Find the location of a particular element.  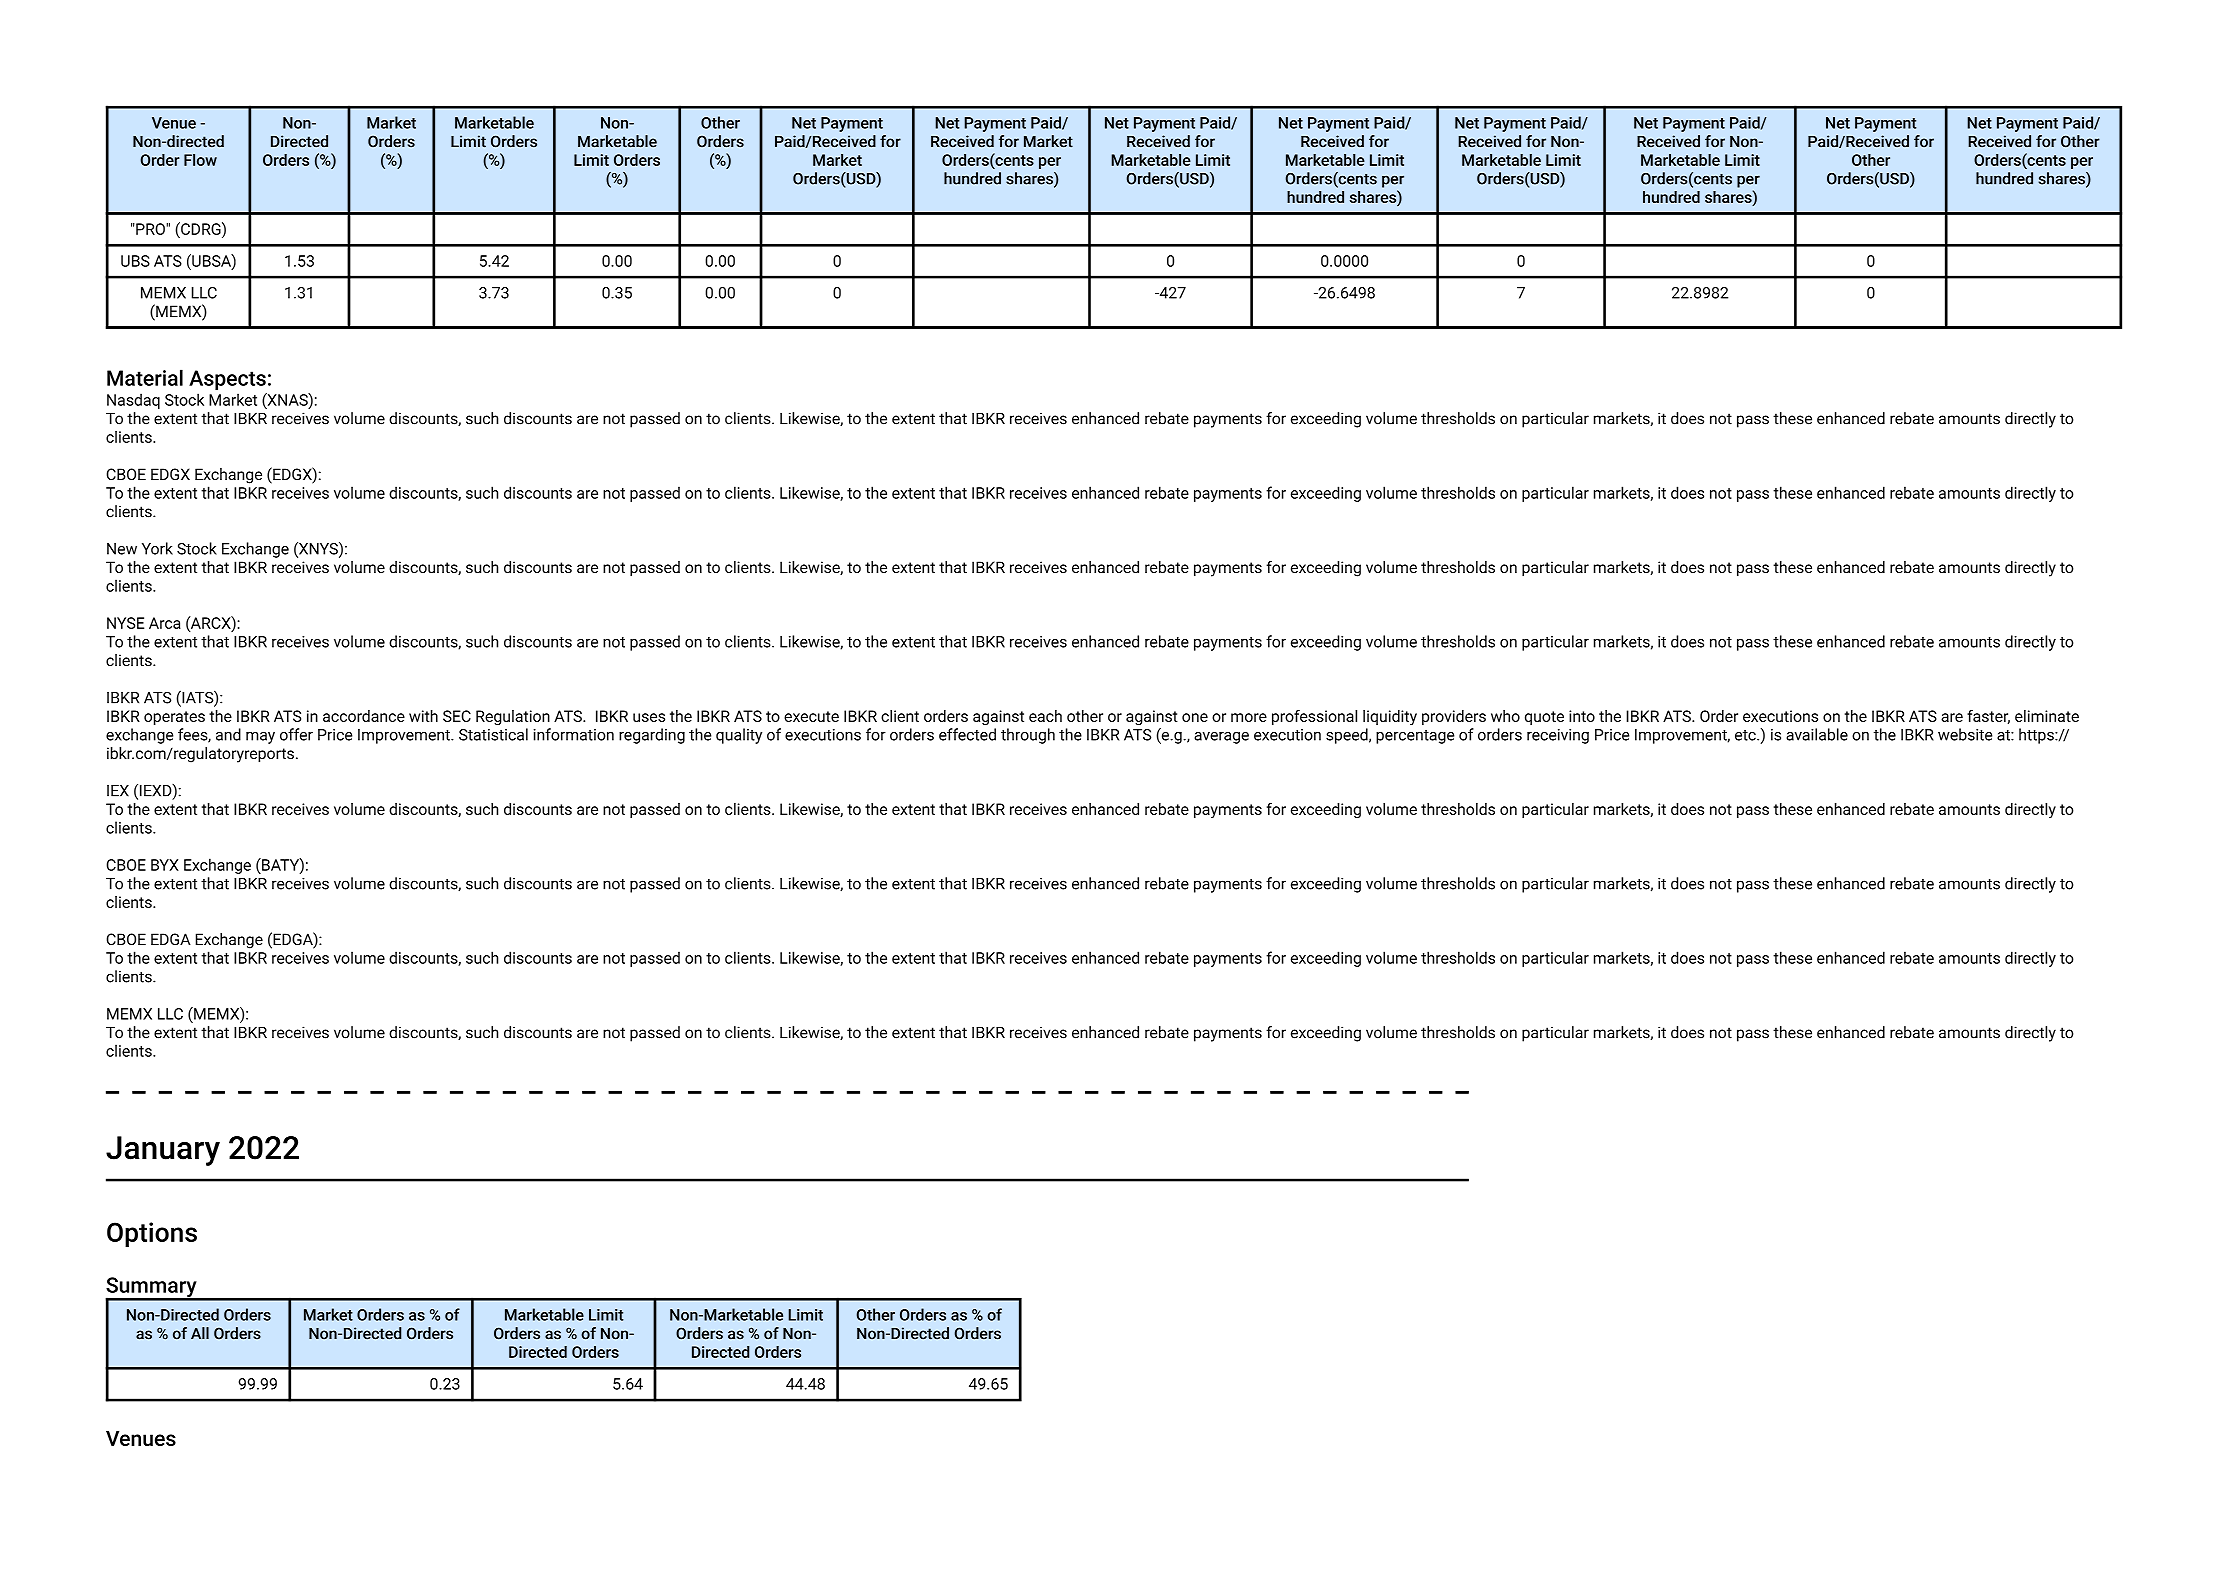

through is located at coordinates (1028, 736).
